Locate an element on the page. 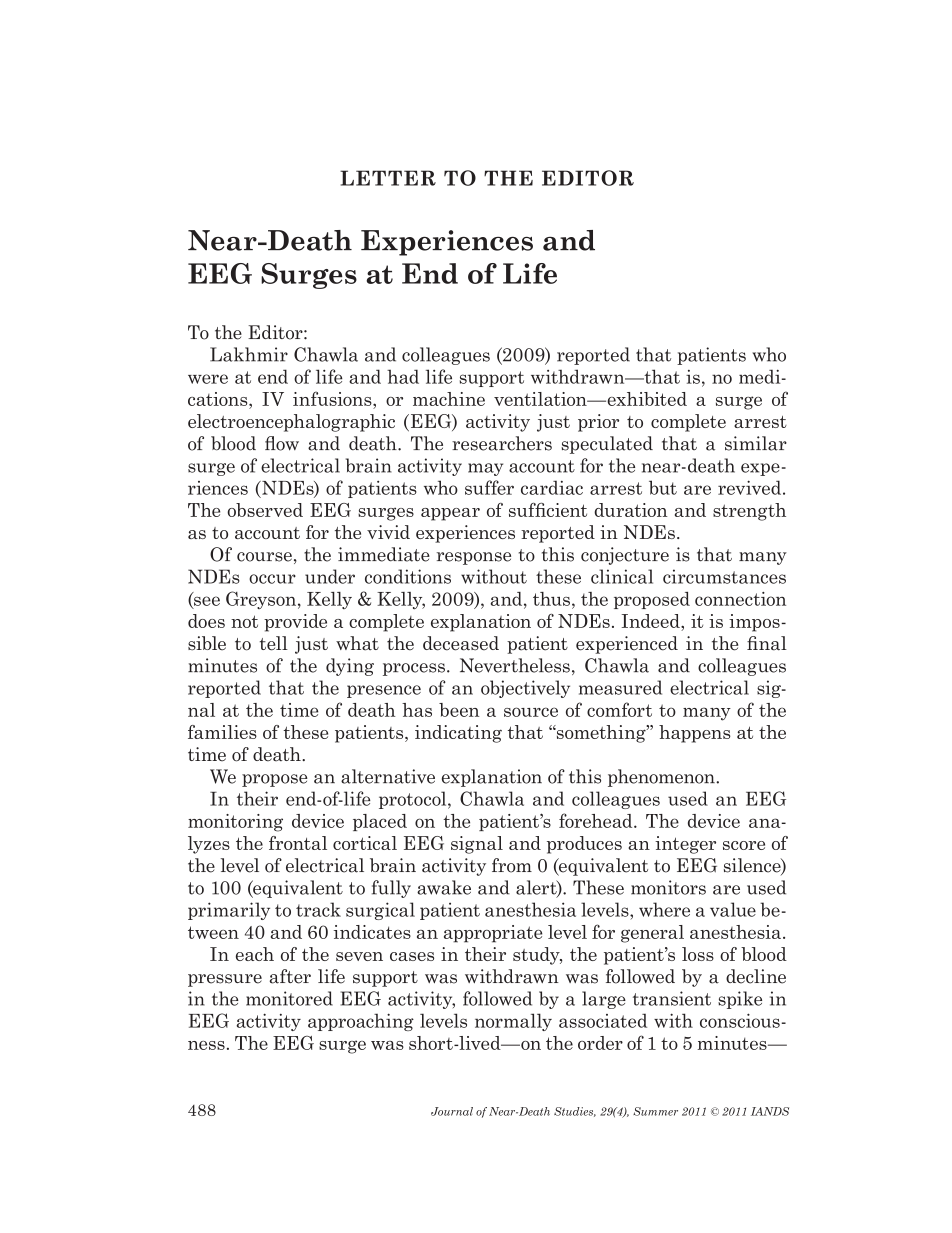  prior is located at coordinates (598, 423).
